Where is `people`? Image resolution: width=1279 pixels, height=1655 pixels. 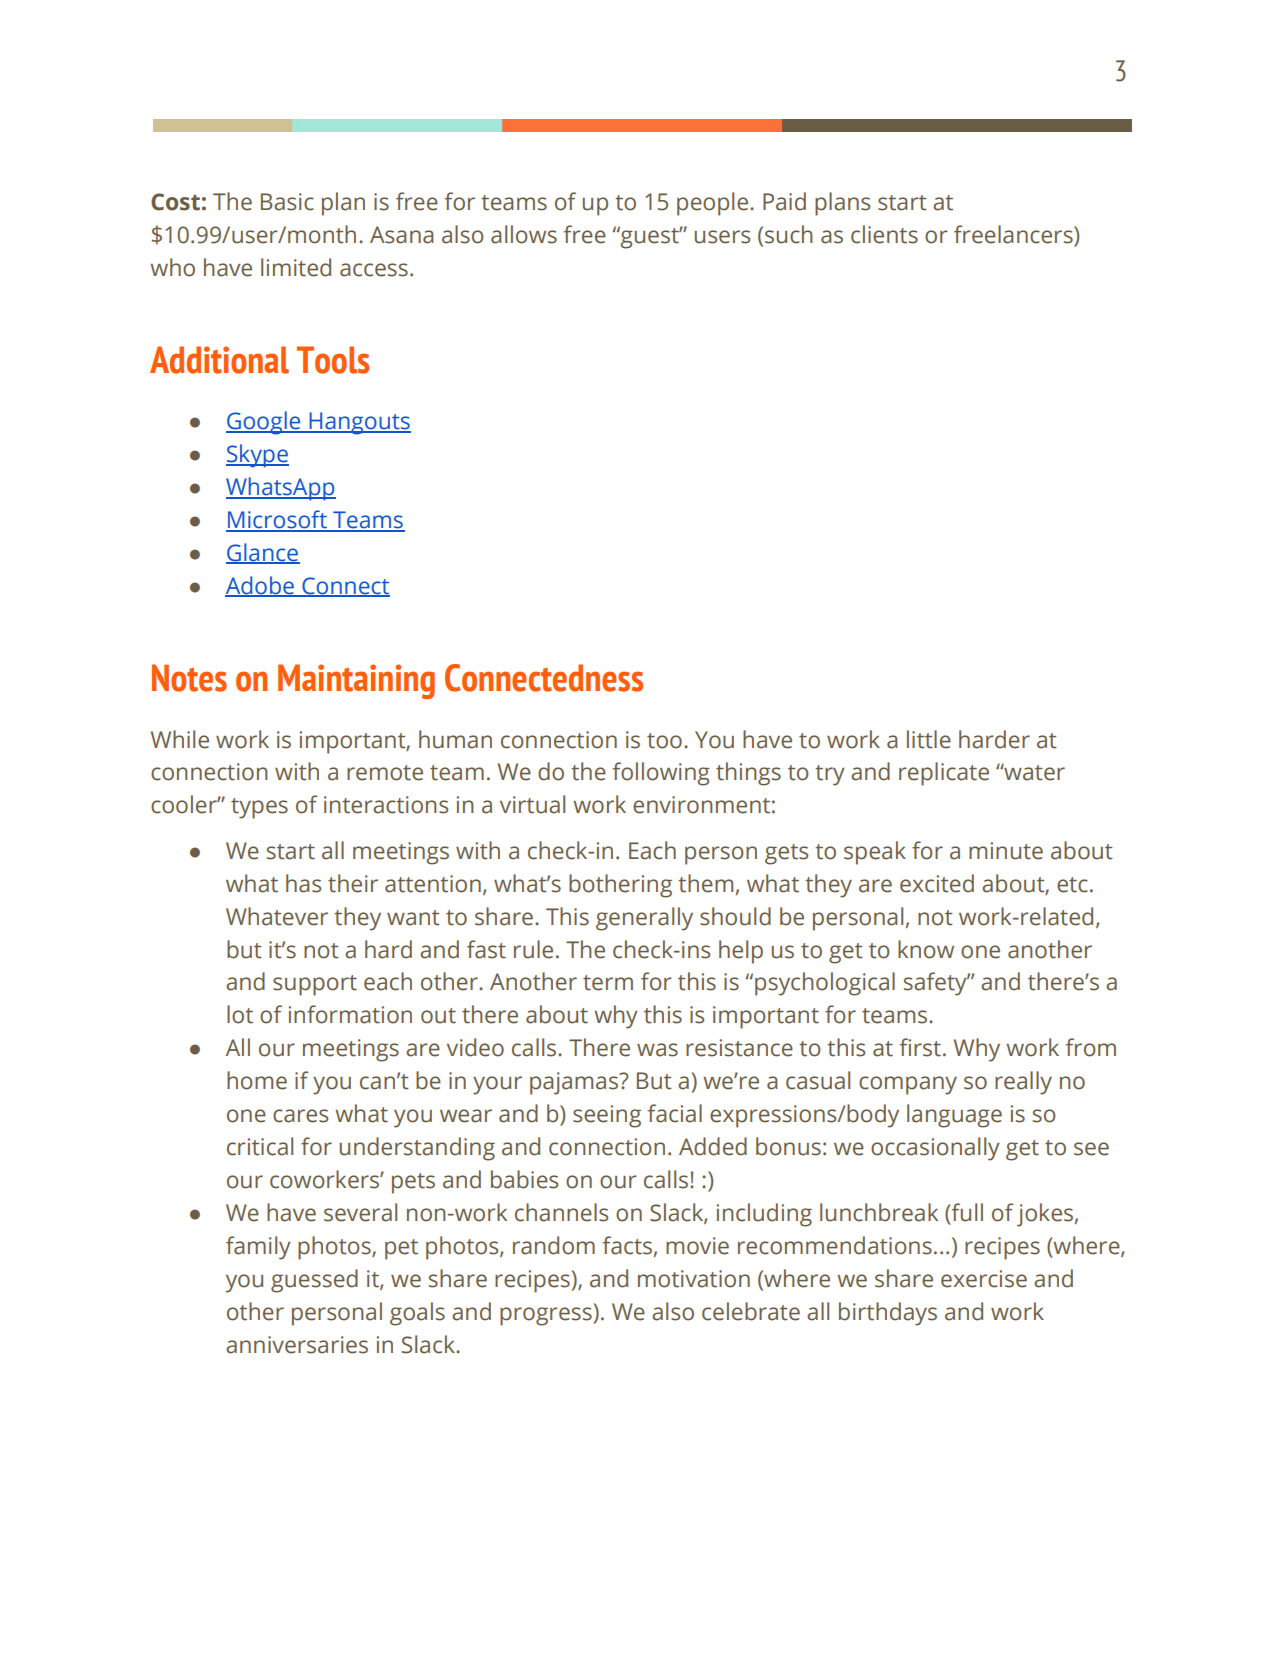
people is located at coordinates (714, 204).
